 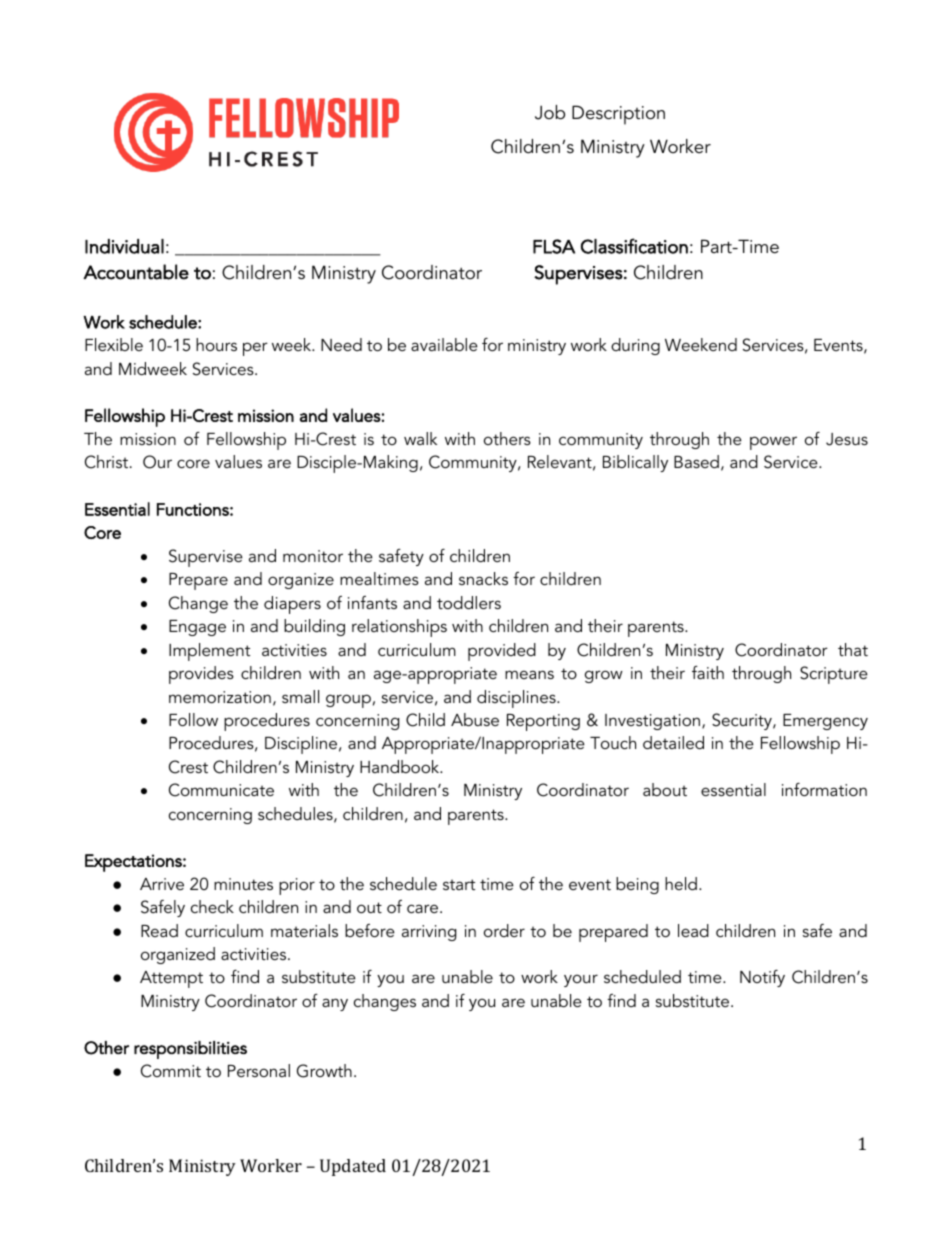 What do you see at coordinates (353, 1167) in the page?
I see `Updated` at bounding box center [353, 1167].
